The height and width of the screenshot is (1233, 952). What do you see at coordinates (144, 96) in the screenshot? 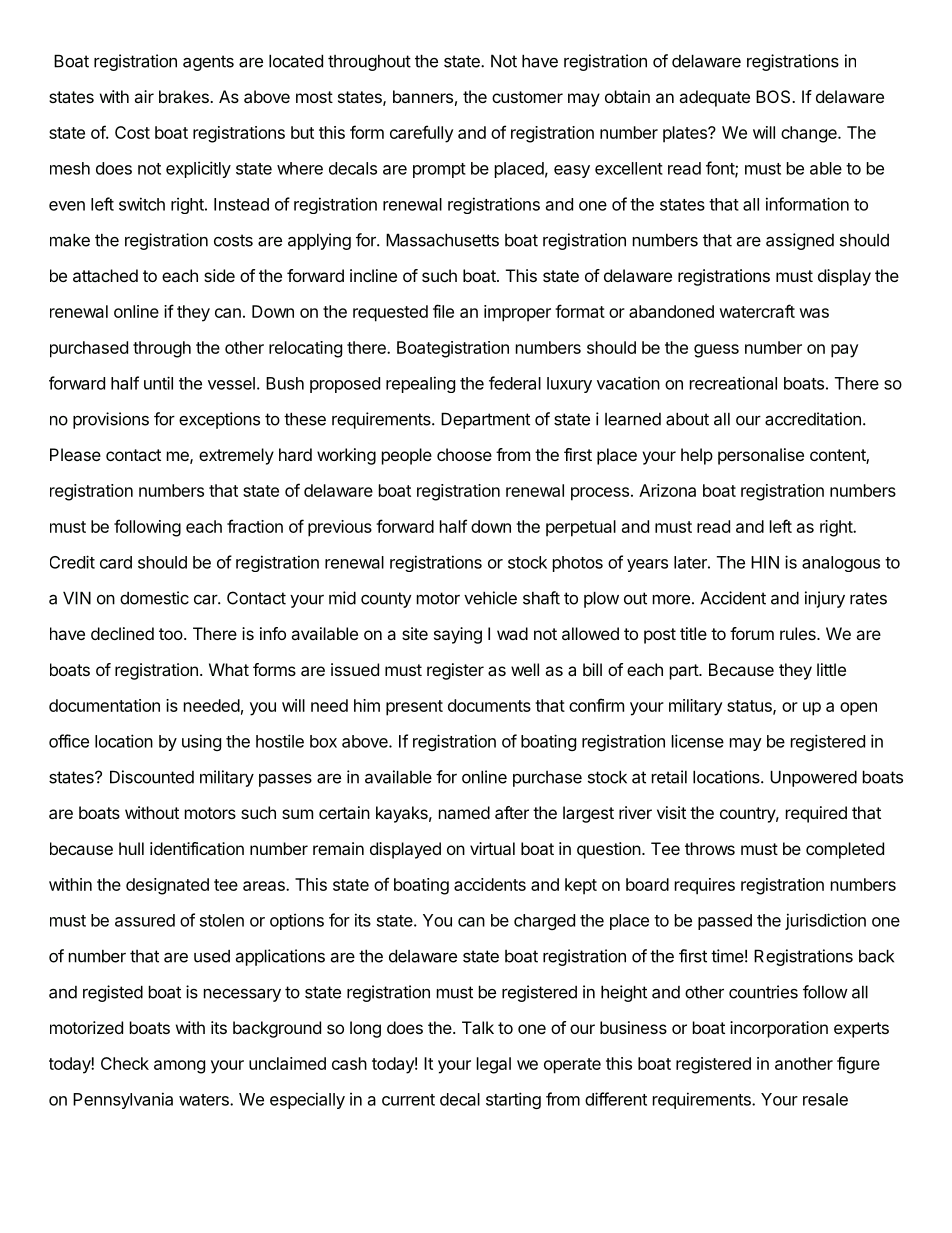
I see `air` at bounding box center [144, 96].
